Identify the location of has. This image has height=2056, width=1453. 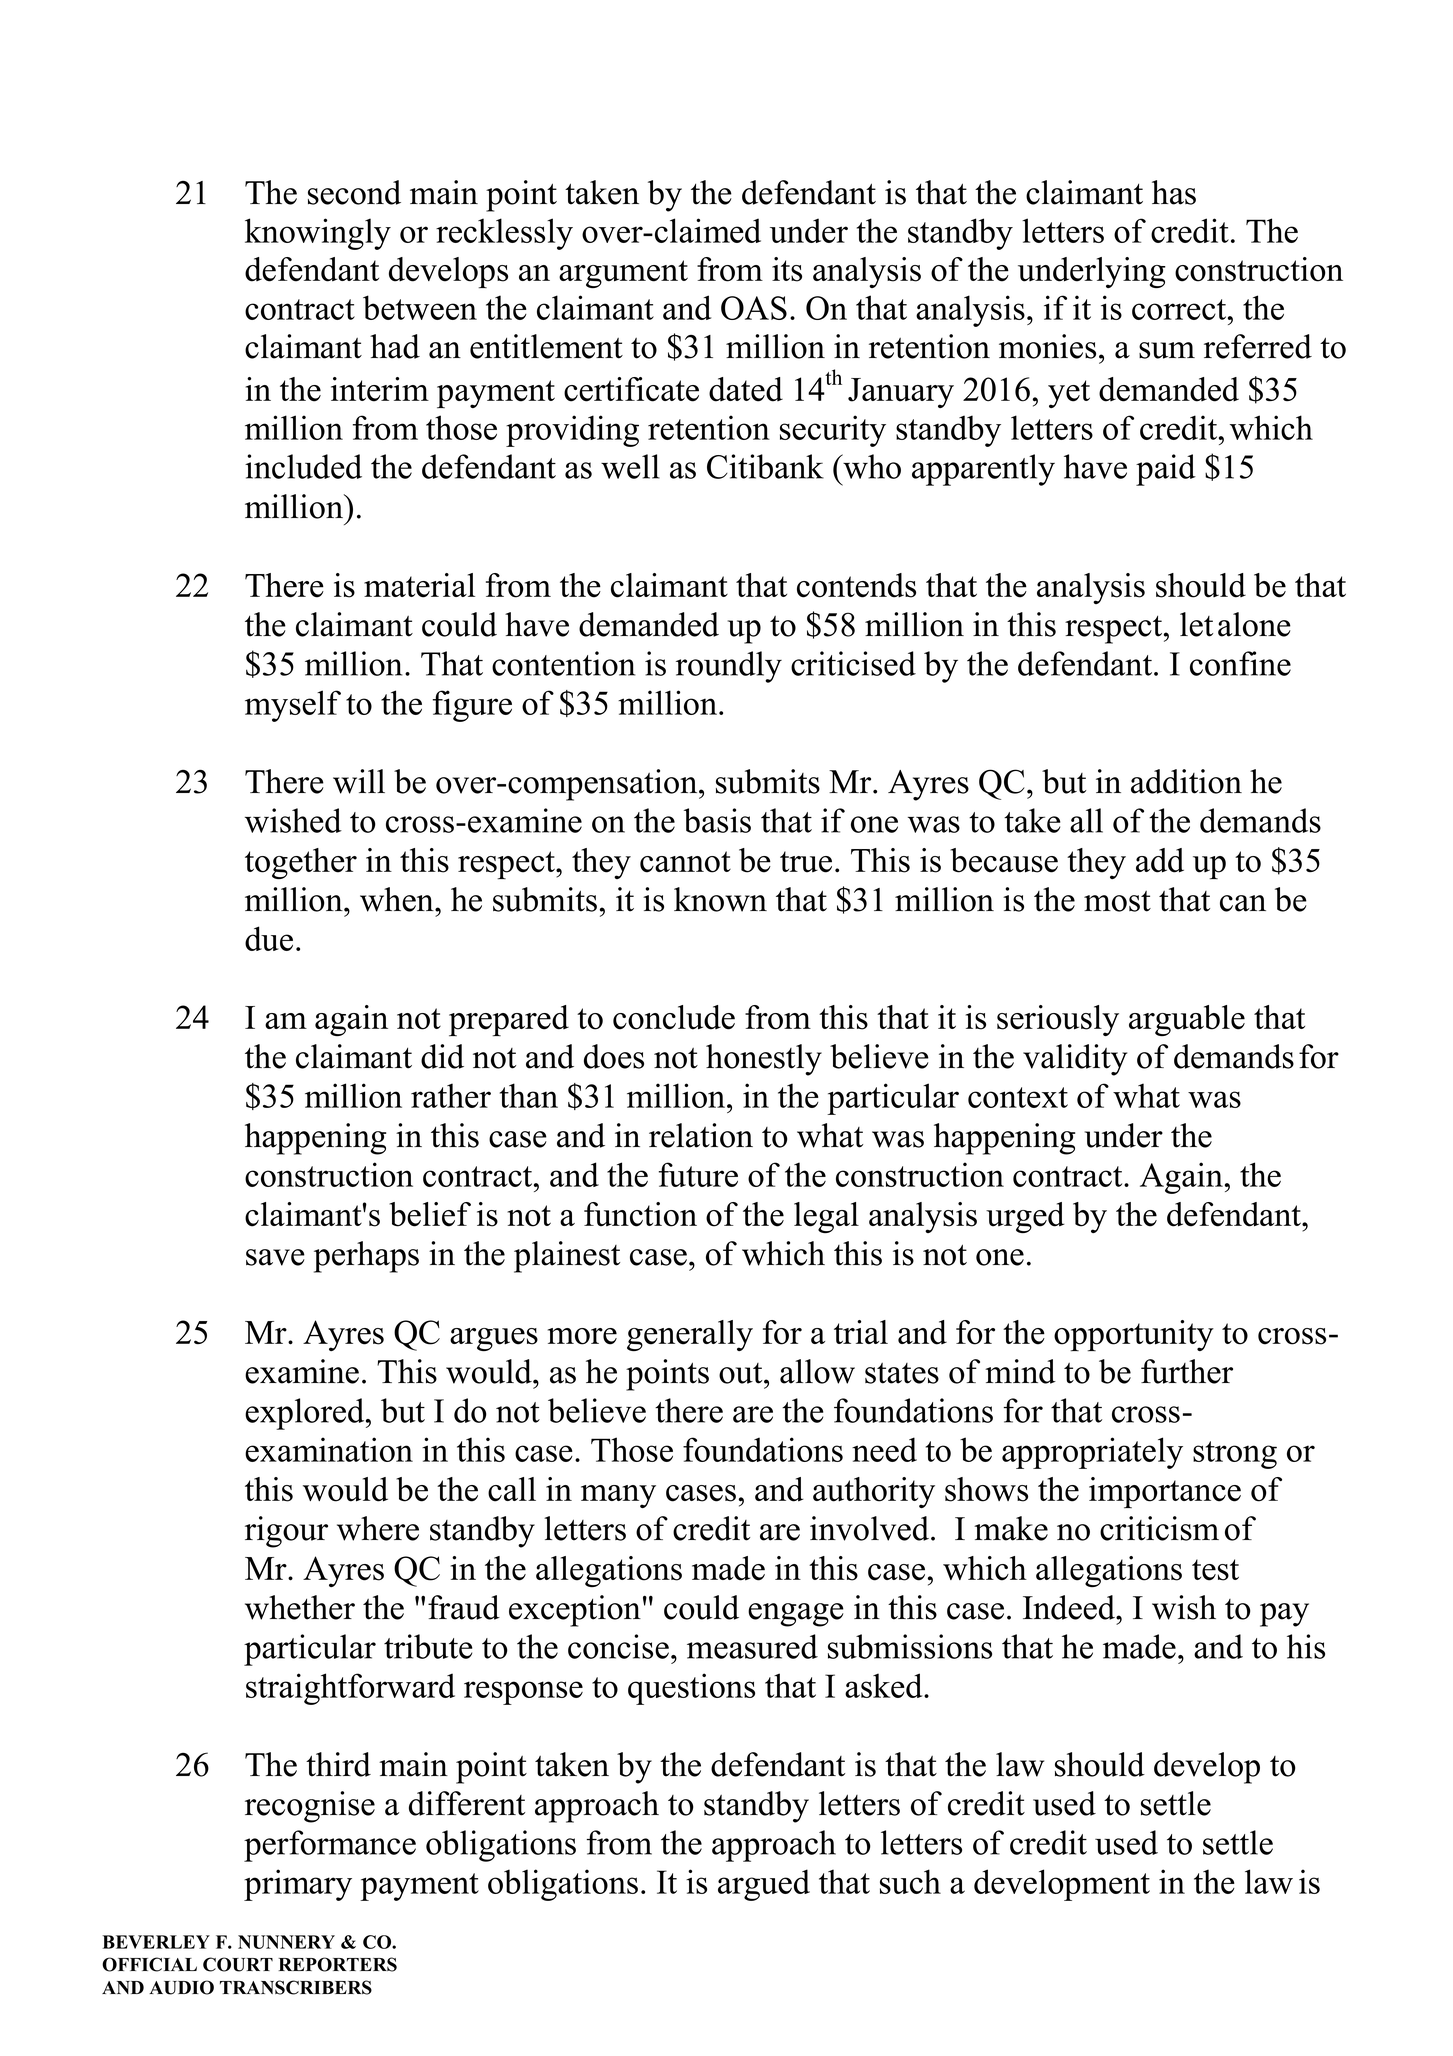
(1174, 192).
